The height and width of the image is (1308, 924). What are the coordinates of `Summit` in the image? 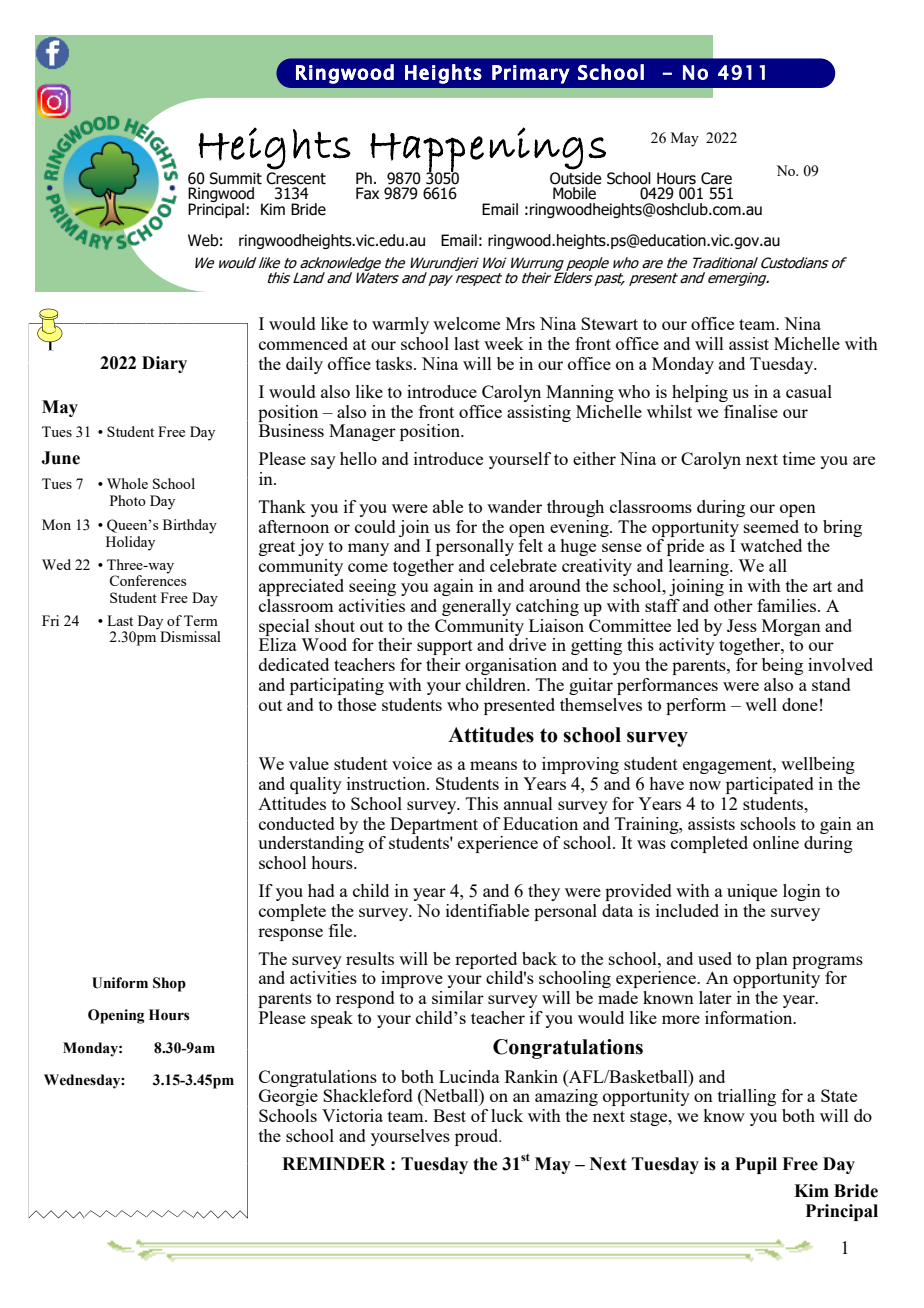 It's located at (235, 178).
